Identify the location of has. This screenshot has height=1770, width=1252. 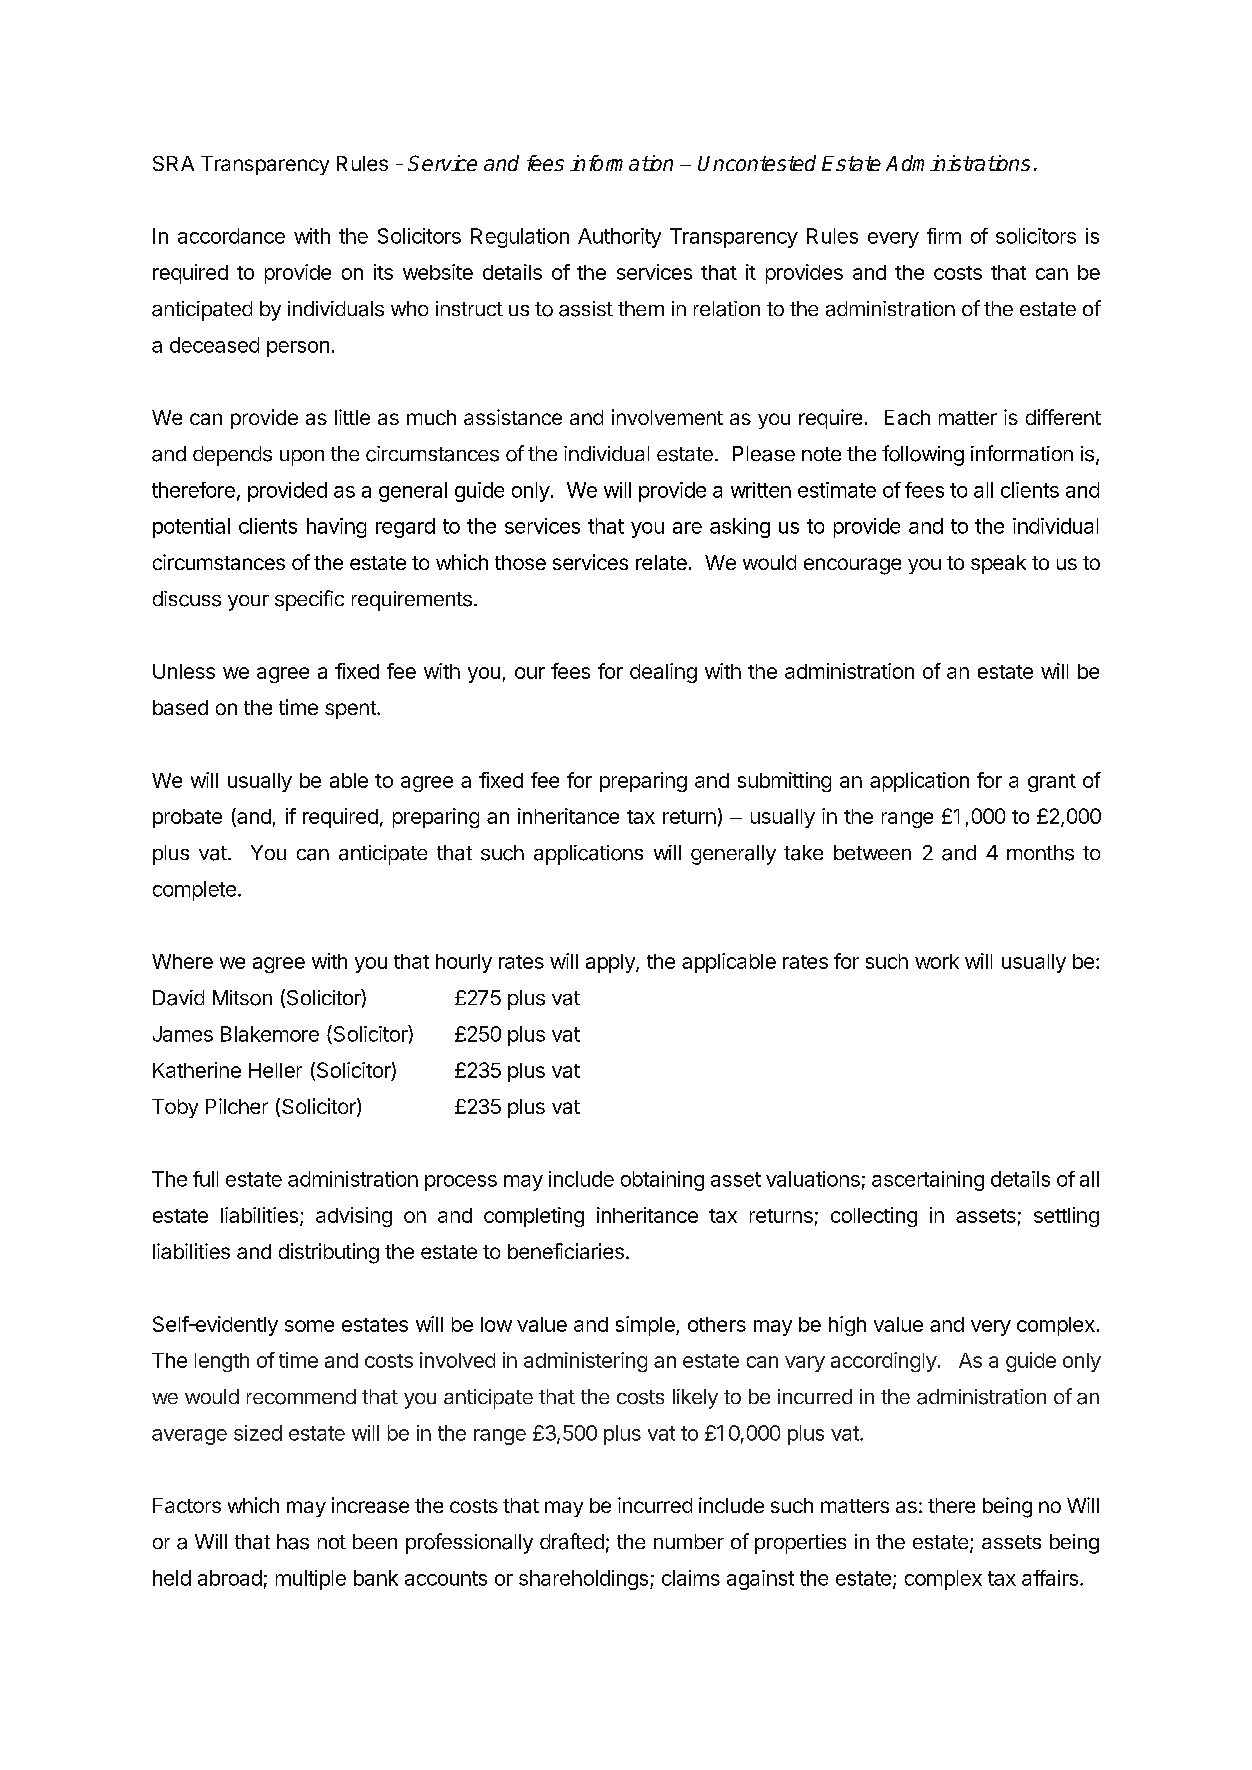
(293, 1542).
